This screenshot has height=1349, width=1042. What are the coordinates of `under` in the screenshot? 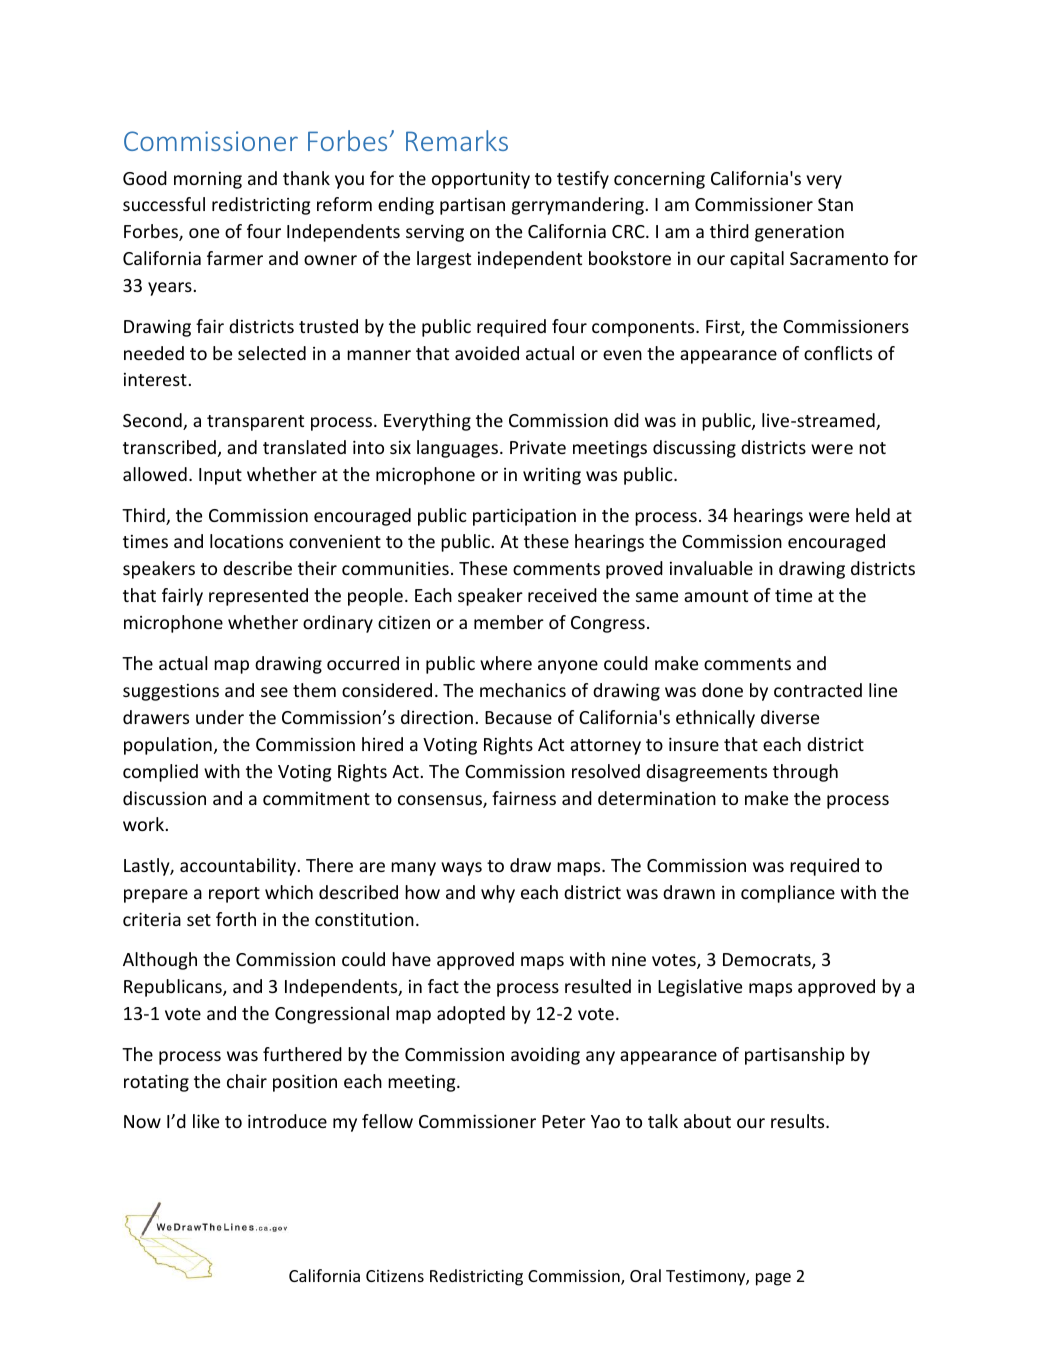 It's located at (220, 717).
